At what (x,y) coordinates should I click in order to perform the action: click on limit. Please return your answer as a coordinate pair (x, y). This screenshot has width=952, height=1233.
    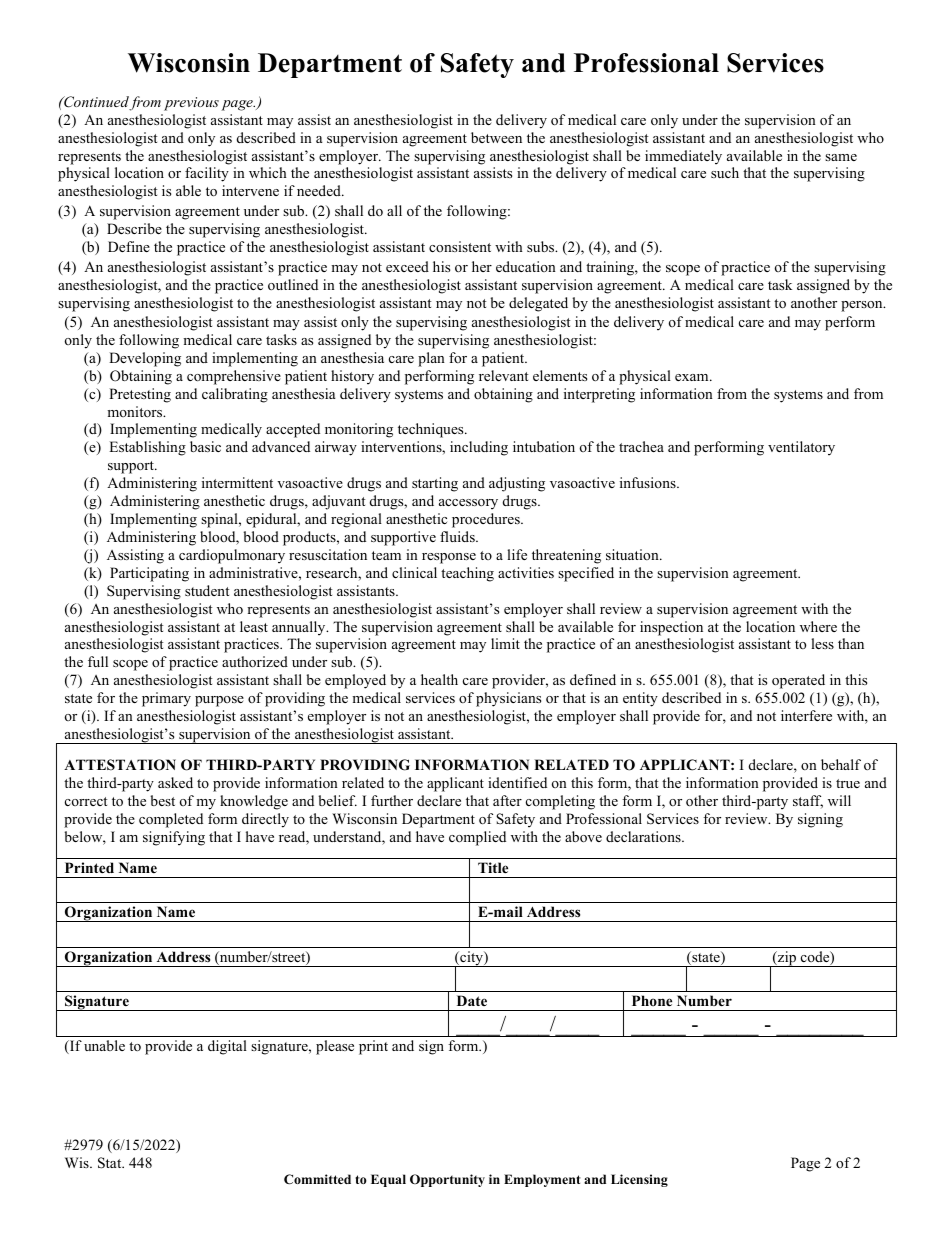
    Looking at the image, I should click on (505, 643).
